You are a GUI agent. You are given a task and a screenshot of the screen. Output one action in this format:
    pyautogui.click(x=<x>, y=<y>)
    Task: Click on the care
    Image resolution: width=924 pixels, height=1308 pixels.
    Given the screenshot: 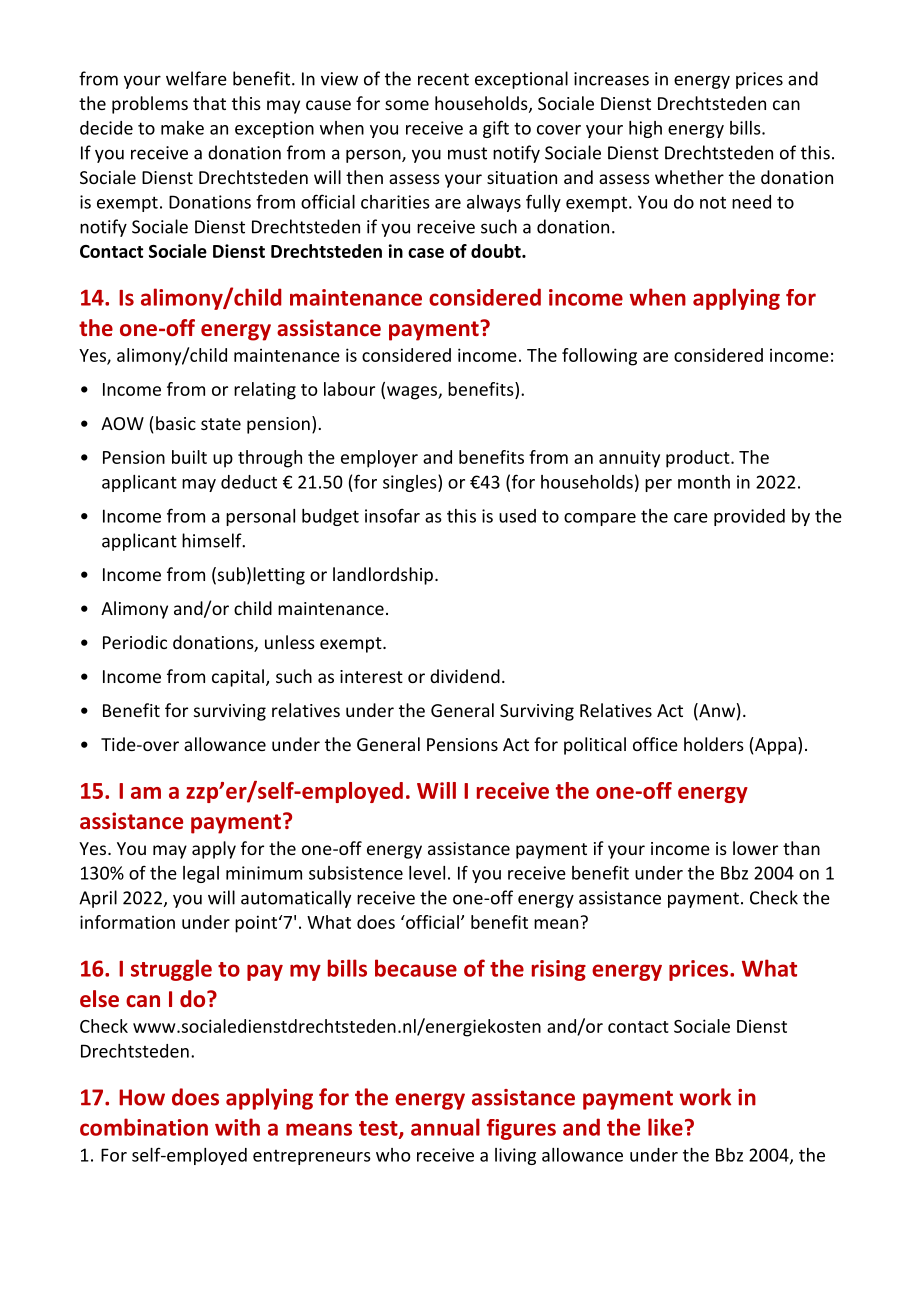 What is the action you would take?
    pyautogui.click(x=691, y=518)
